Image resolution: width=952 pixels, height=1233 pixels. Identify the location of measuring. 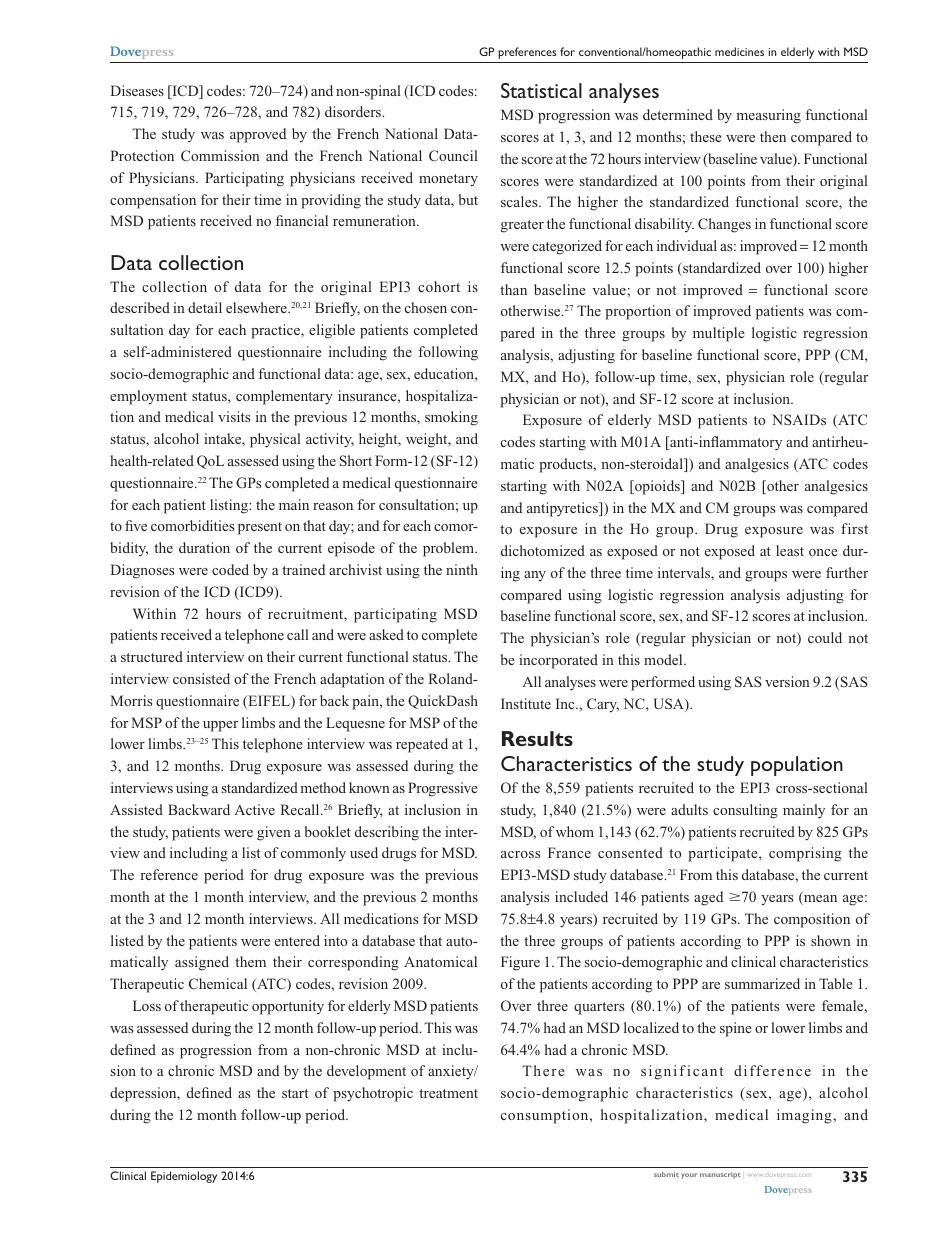
(768, 116).
